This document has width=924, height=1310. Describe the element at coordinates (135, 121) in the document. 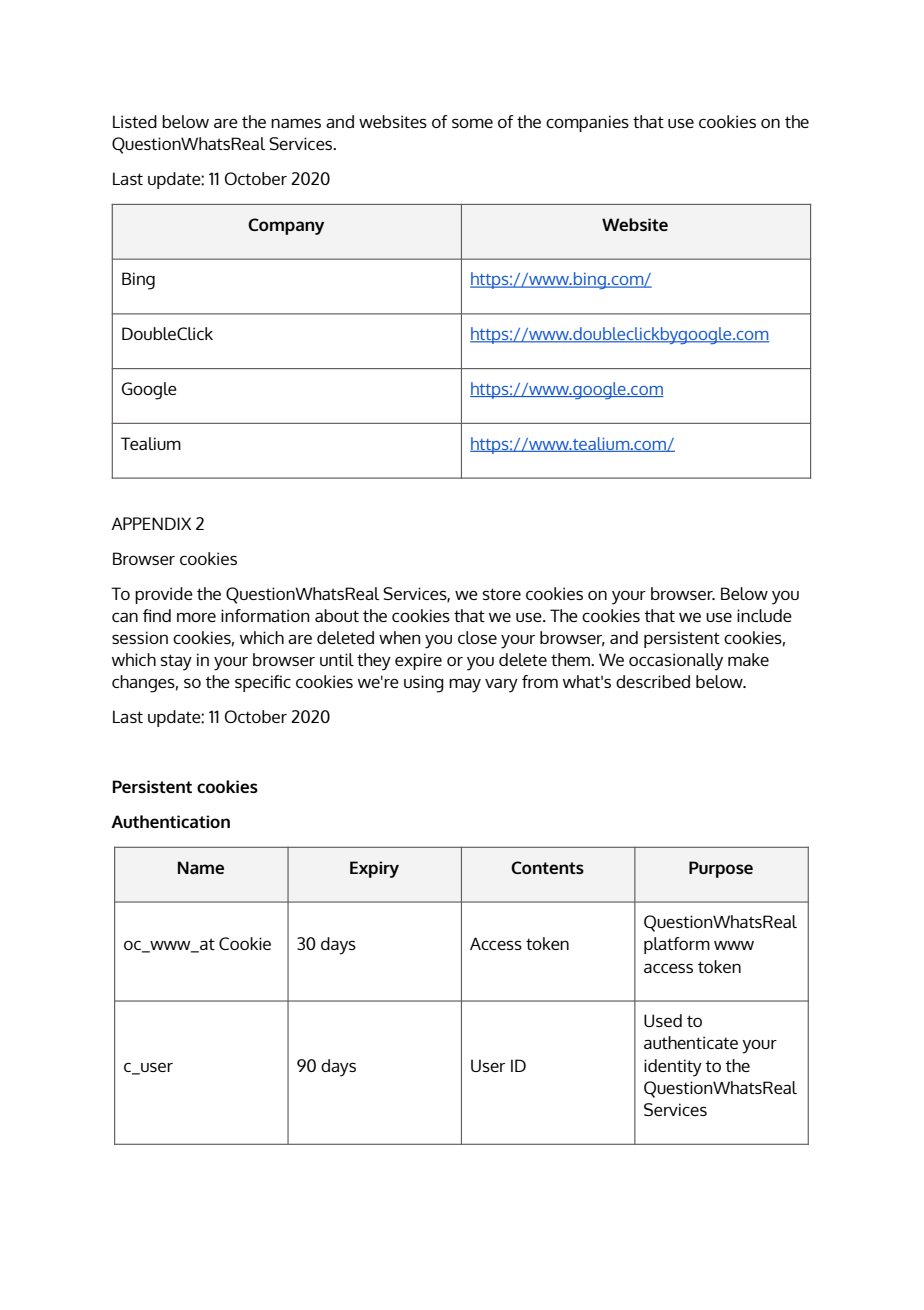

I see `Listed` at that location.
